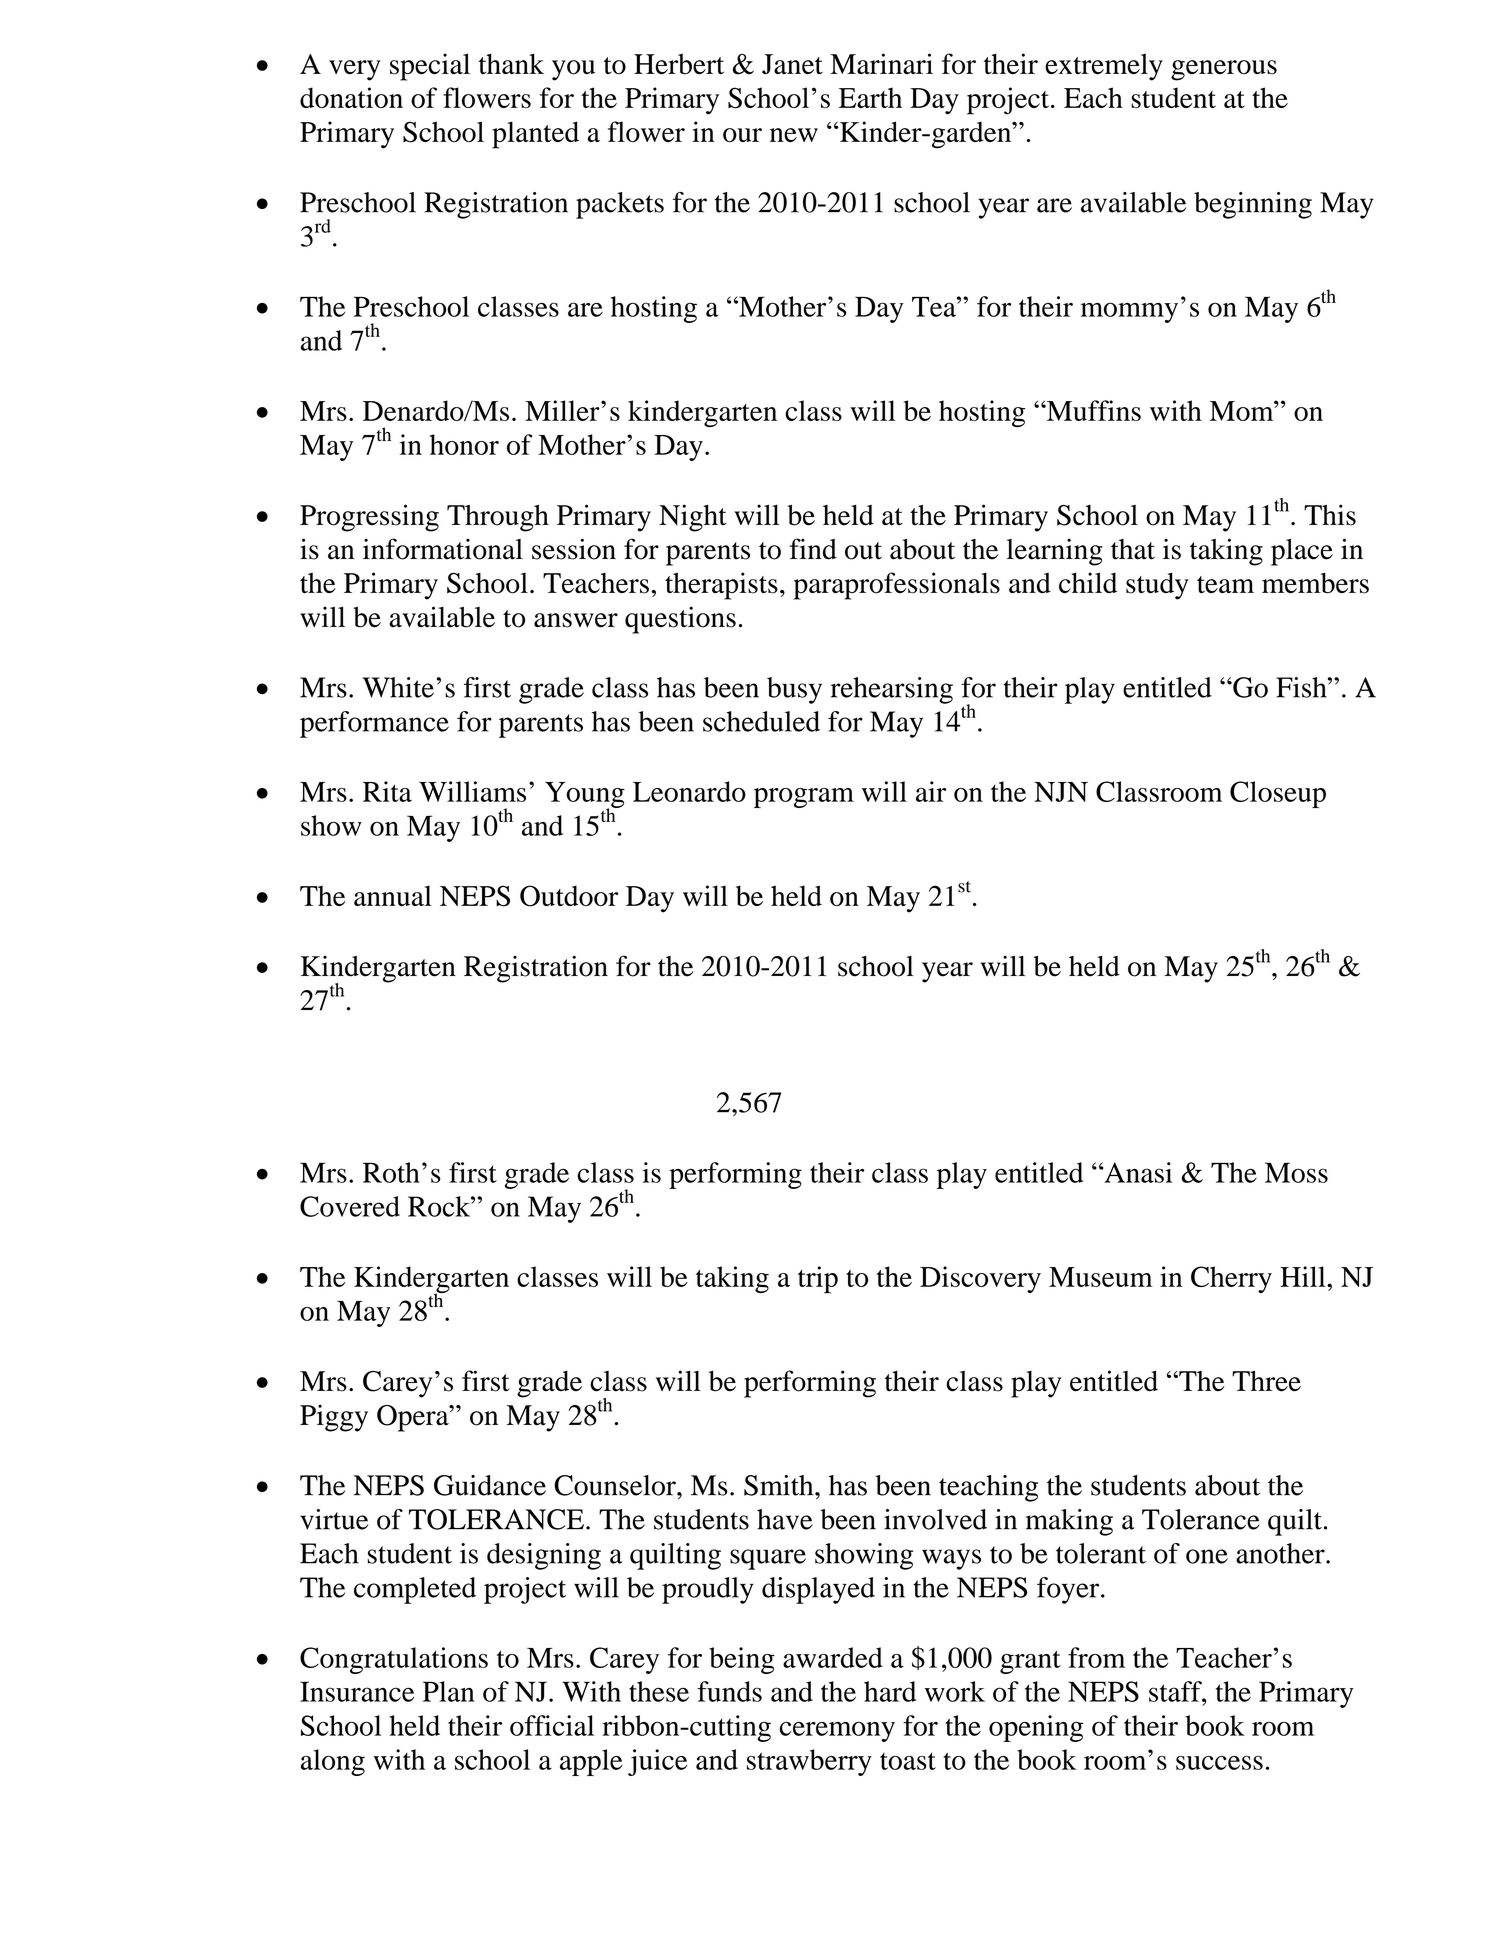  What do you see at coordinates (430, 67) in the screenshot?
I see `special` at bounding box center [430, 67].
